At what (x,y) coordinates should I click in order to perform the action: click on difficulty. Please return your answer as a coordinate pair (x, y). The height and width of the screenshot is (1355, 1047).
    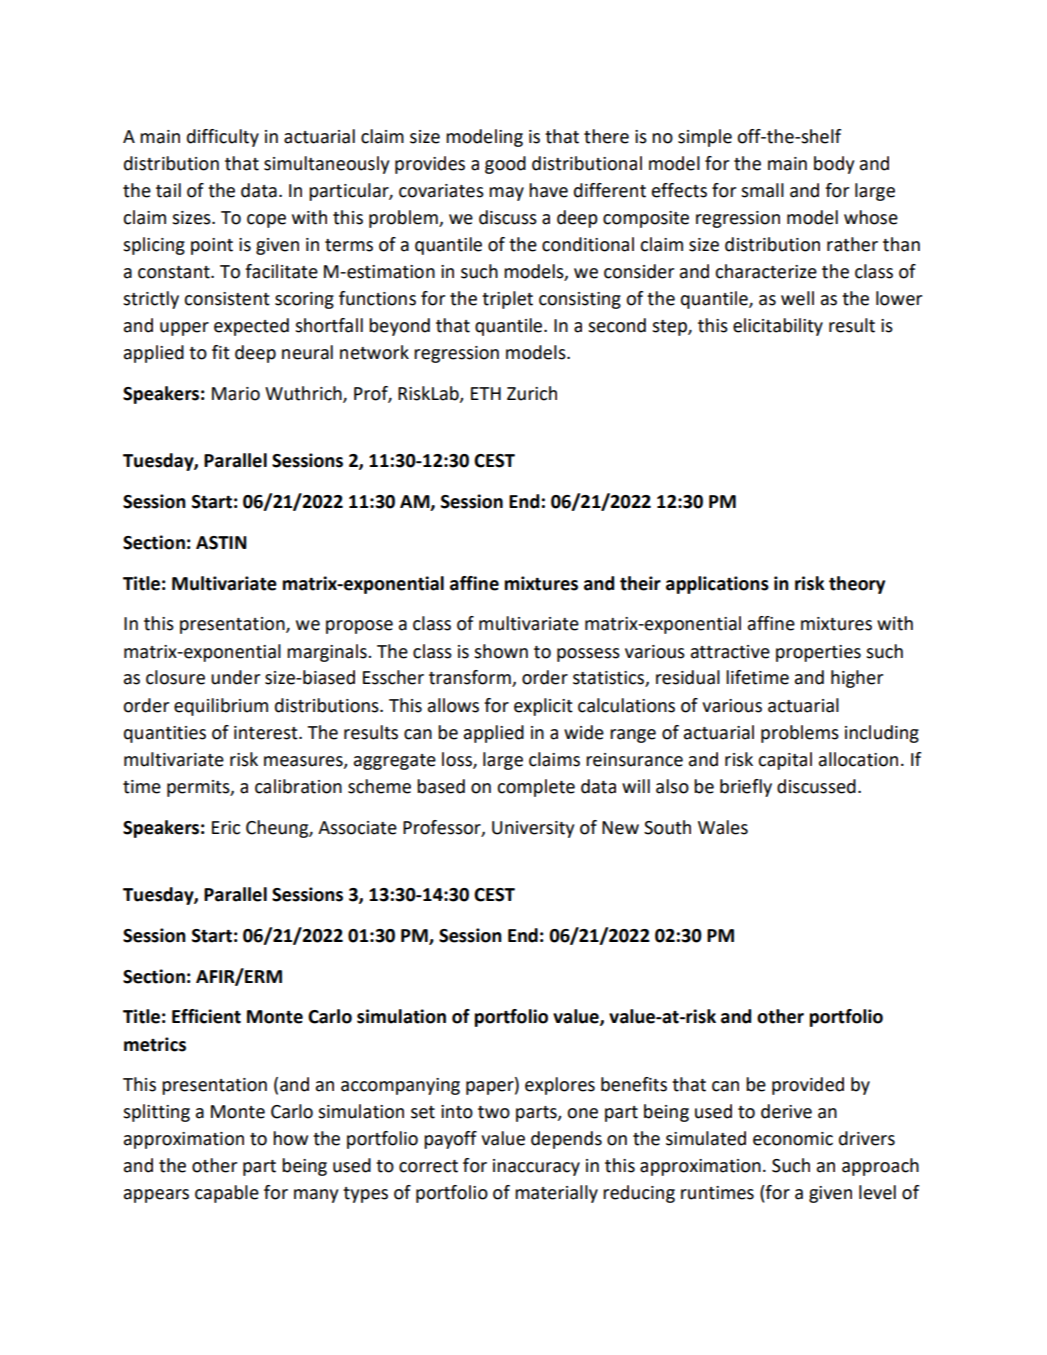
    Looking at the image, I should click on (223, 138).
